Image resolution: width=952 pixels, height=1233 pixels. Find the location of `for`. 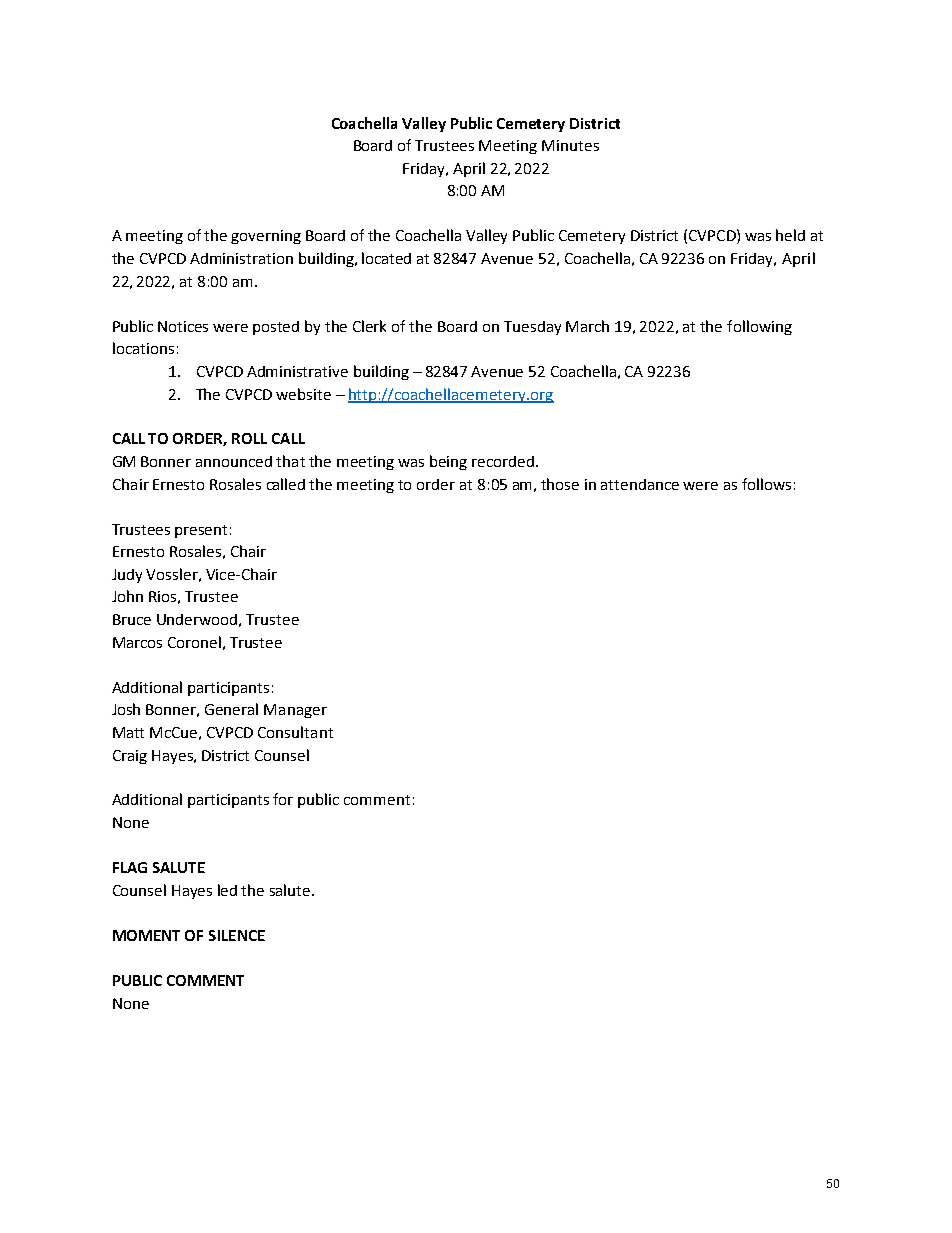

for is located at coordinates (283, 799).
